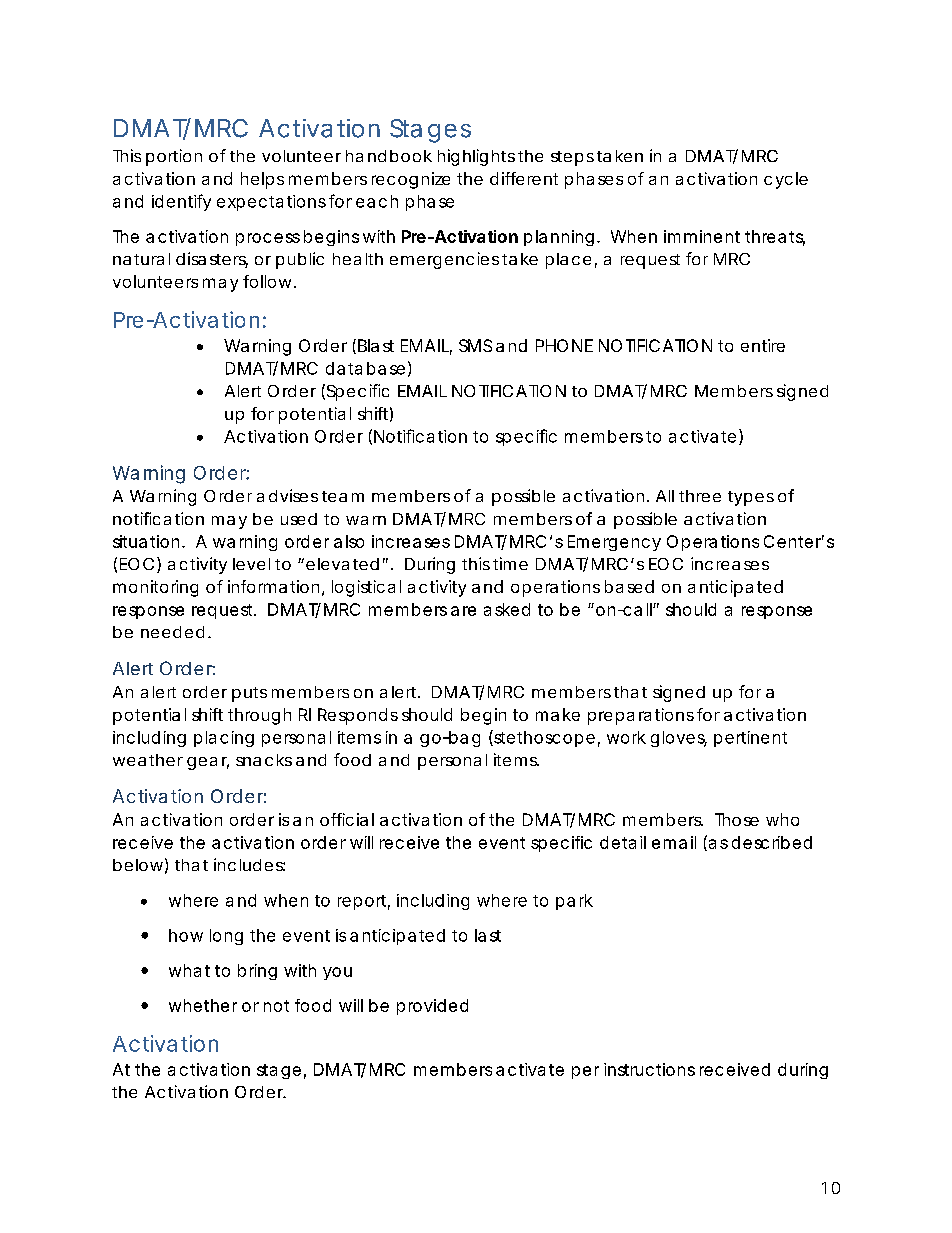  What do you see at coordinates (181, 202) in the screenshot?
I see `identify` at bounding box center [181, 202].
